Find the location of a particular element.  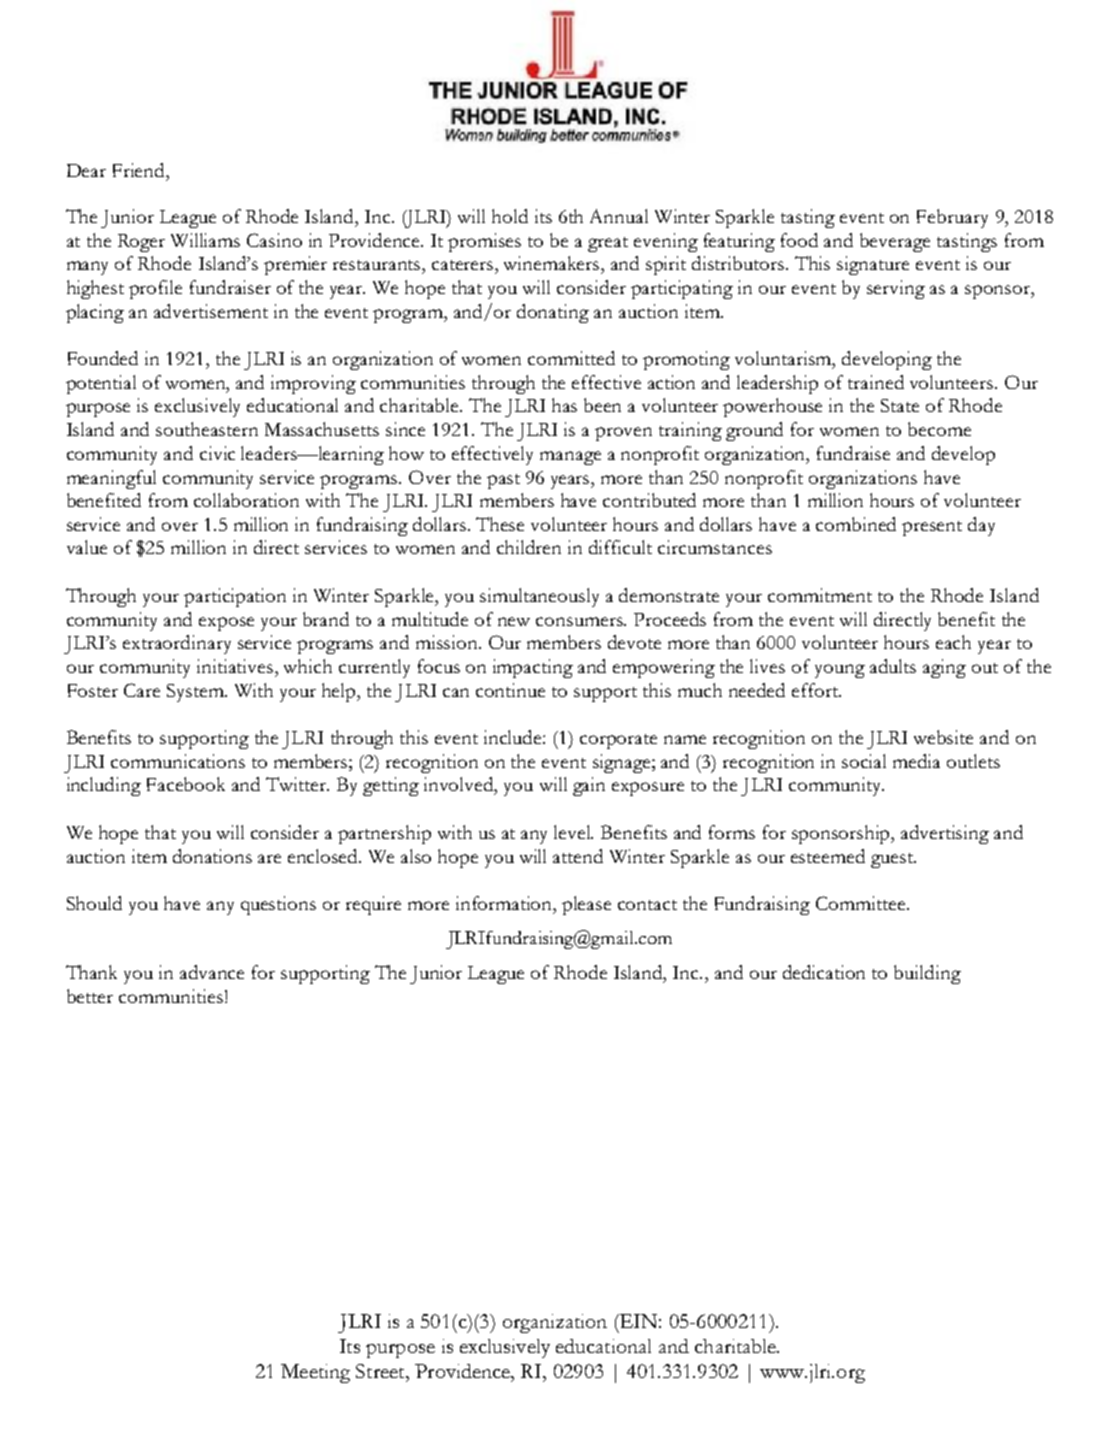

Street is located at coordinates (381, 1371).
